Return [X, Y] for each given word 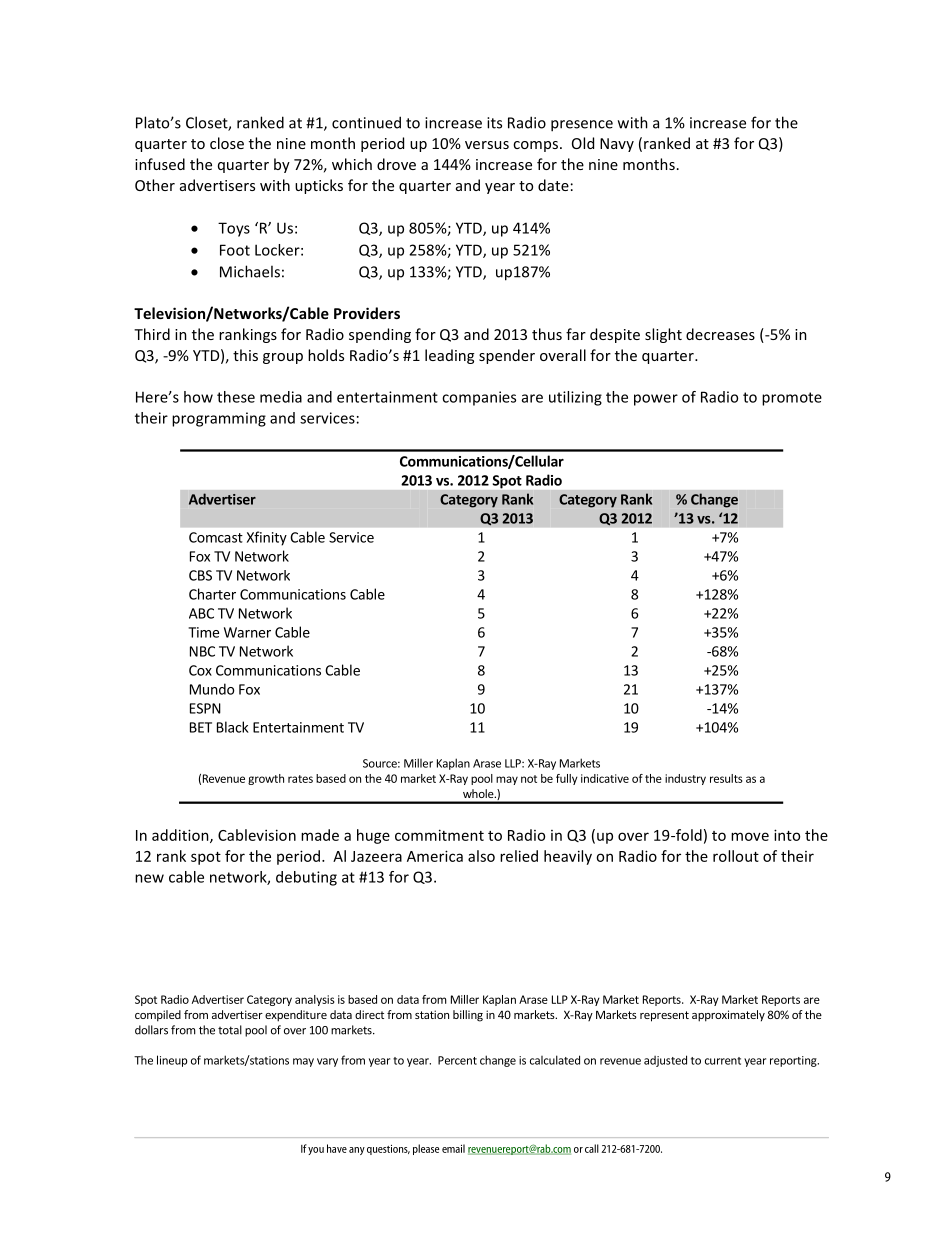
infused [160, 164]
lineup [172, 1061]
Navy [617, 145]
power [656, 400]
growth [266, 779]
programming [219, 419]
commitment [439, 835]
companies [479, 398]
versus [487, 145]
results [726, 778]
